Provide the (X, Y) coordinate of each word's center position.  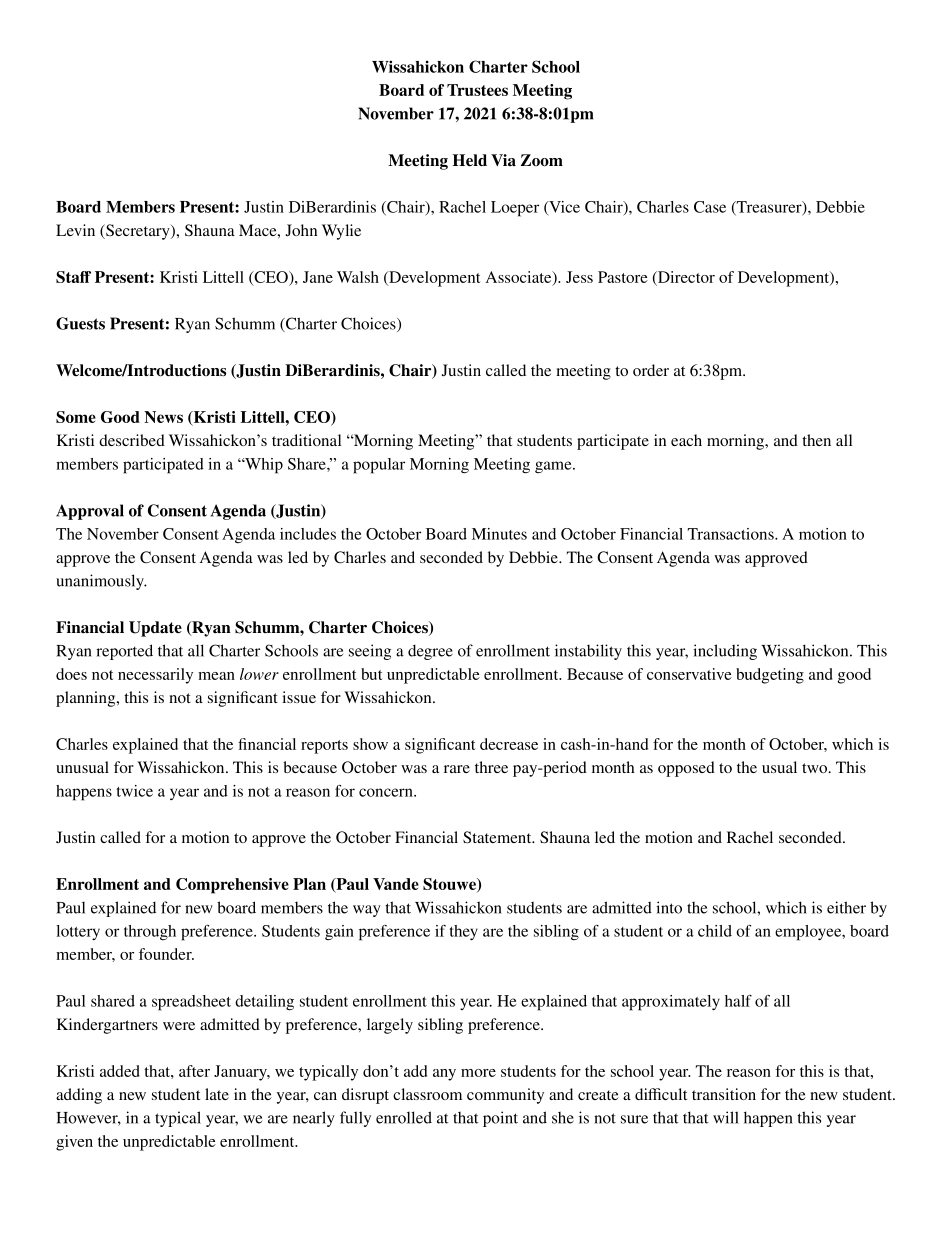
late (217, 1094)
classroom (427, 1094)
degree (430, 652)
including (725, 652)
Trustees (477, 90)
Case (710, 207)
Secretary (138, 232)
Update (155, 629)
